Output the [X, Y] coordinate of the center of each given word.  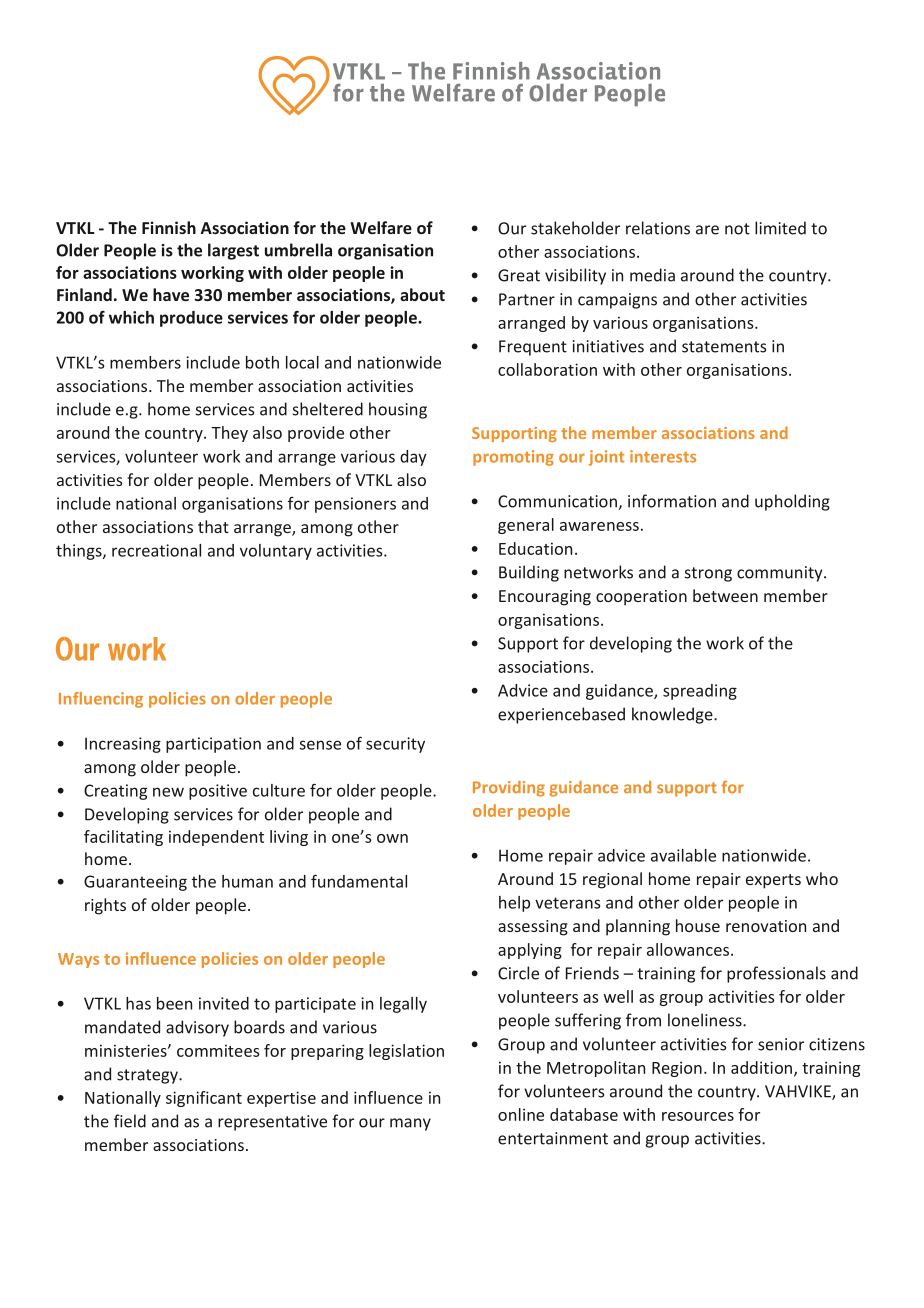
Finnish [169, 227]
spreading [700, 692]
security [395, 745]
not [737, 229]
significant [204, 1099]
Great [519, 275]
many [410, 1124]
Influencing [101, 700]
